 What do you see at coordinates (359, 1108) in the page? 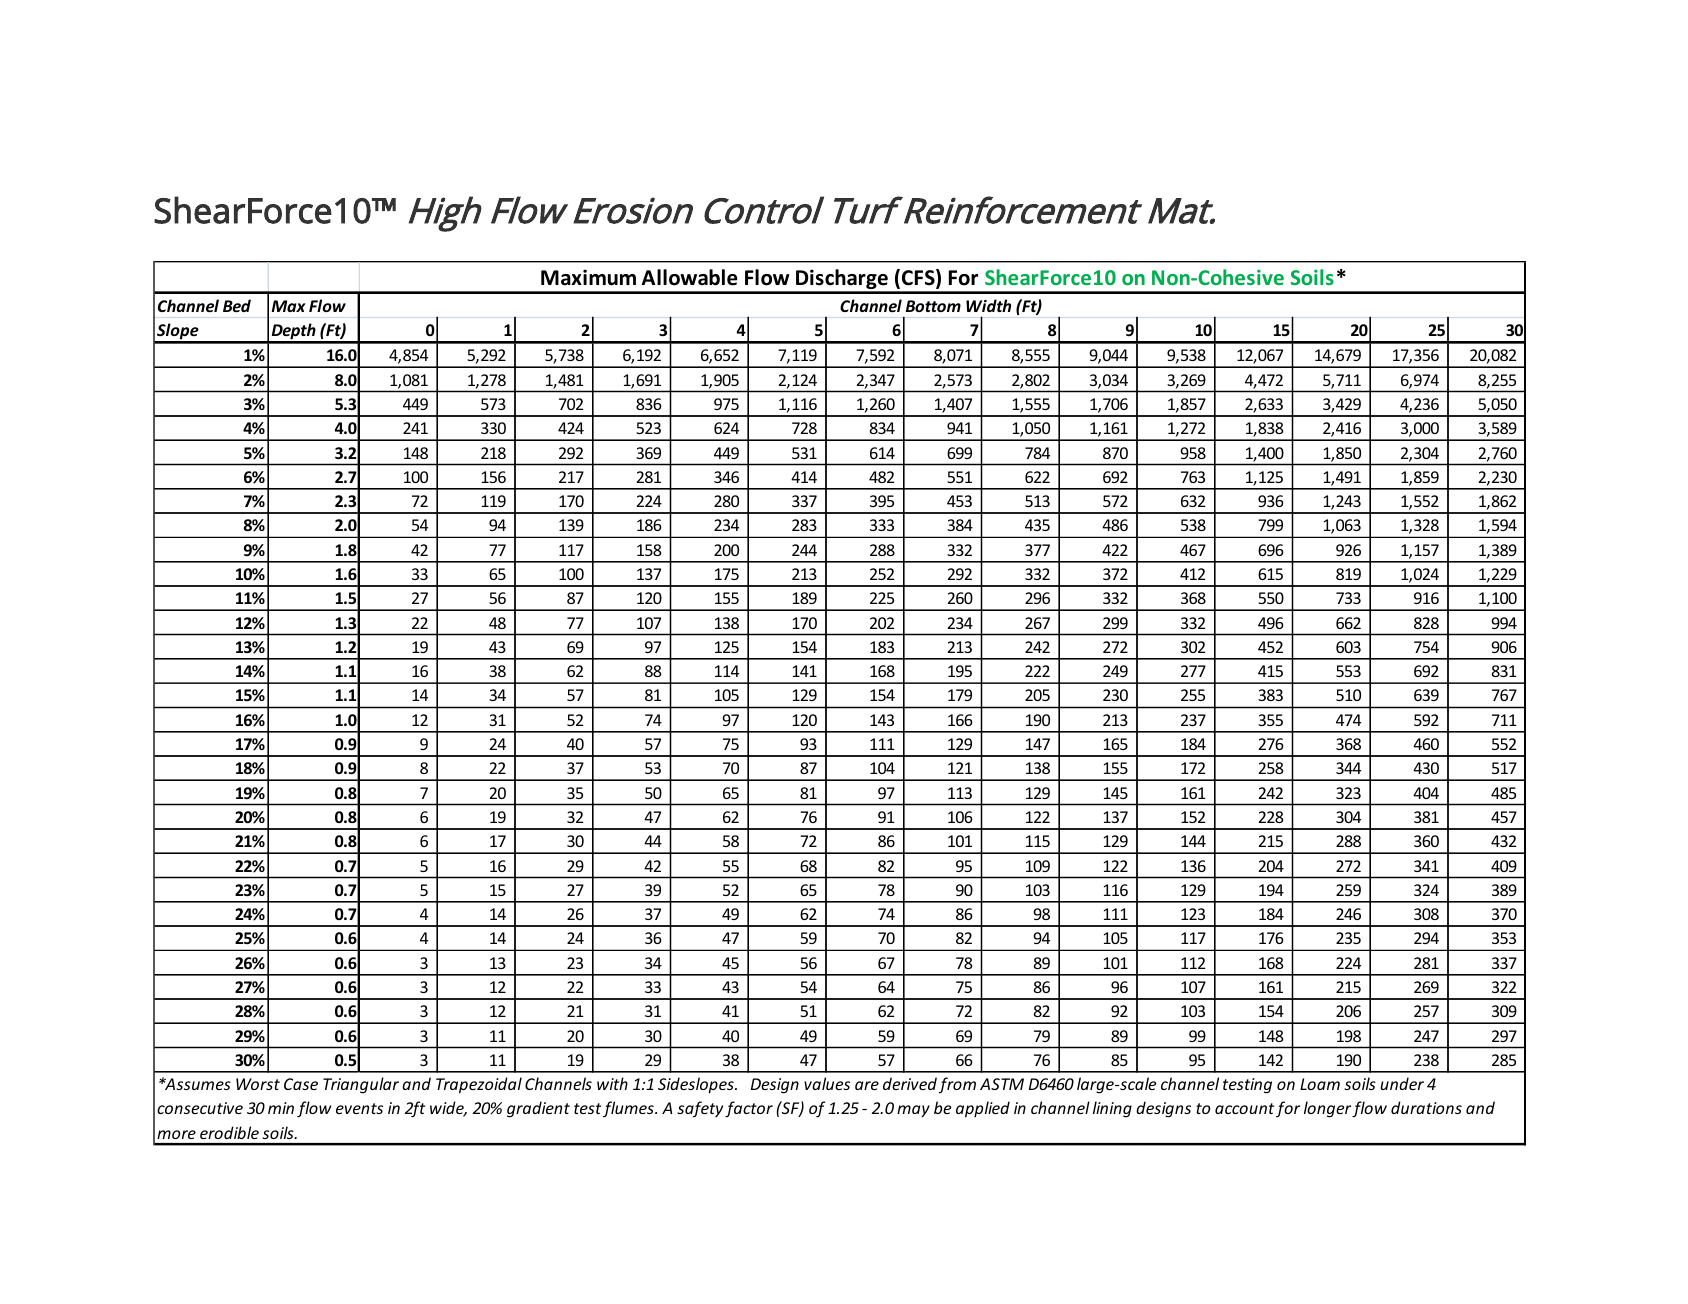
I see `events` at bounding box center [359, 1108].
